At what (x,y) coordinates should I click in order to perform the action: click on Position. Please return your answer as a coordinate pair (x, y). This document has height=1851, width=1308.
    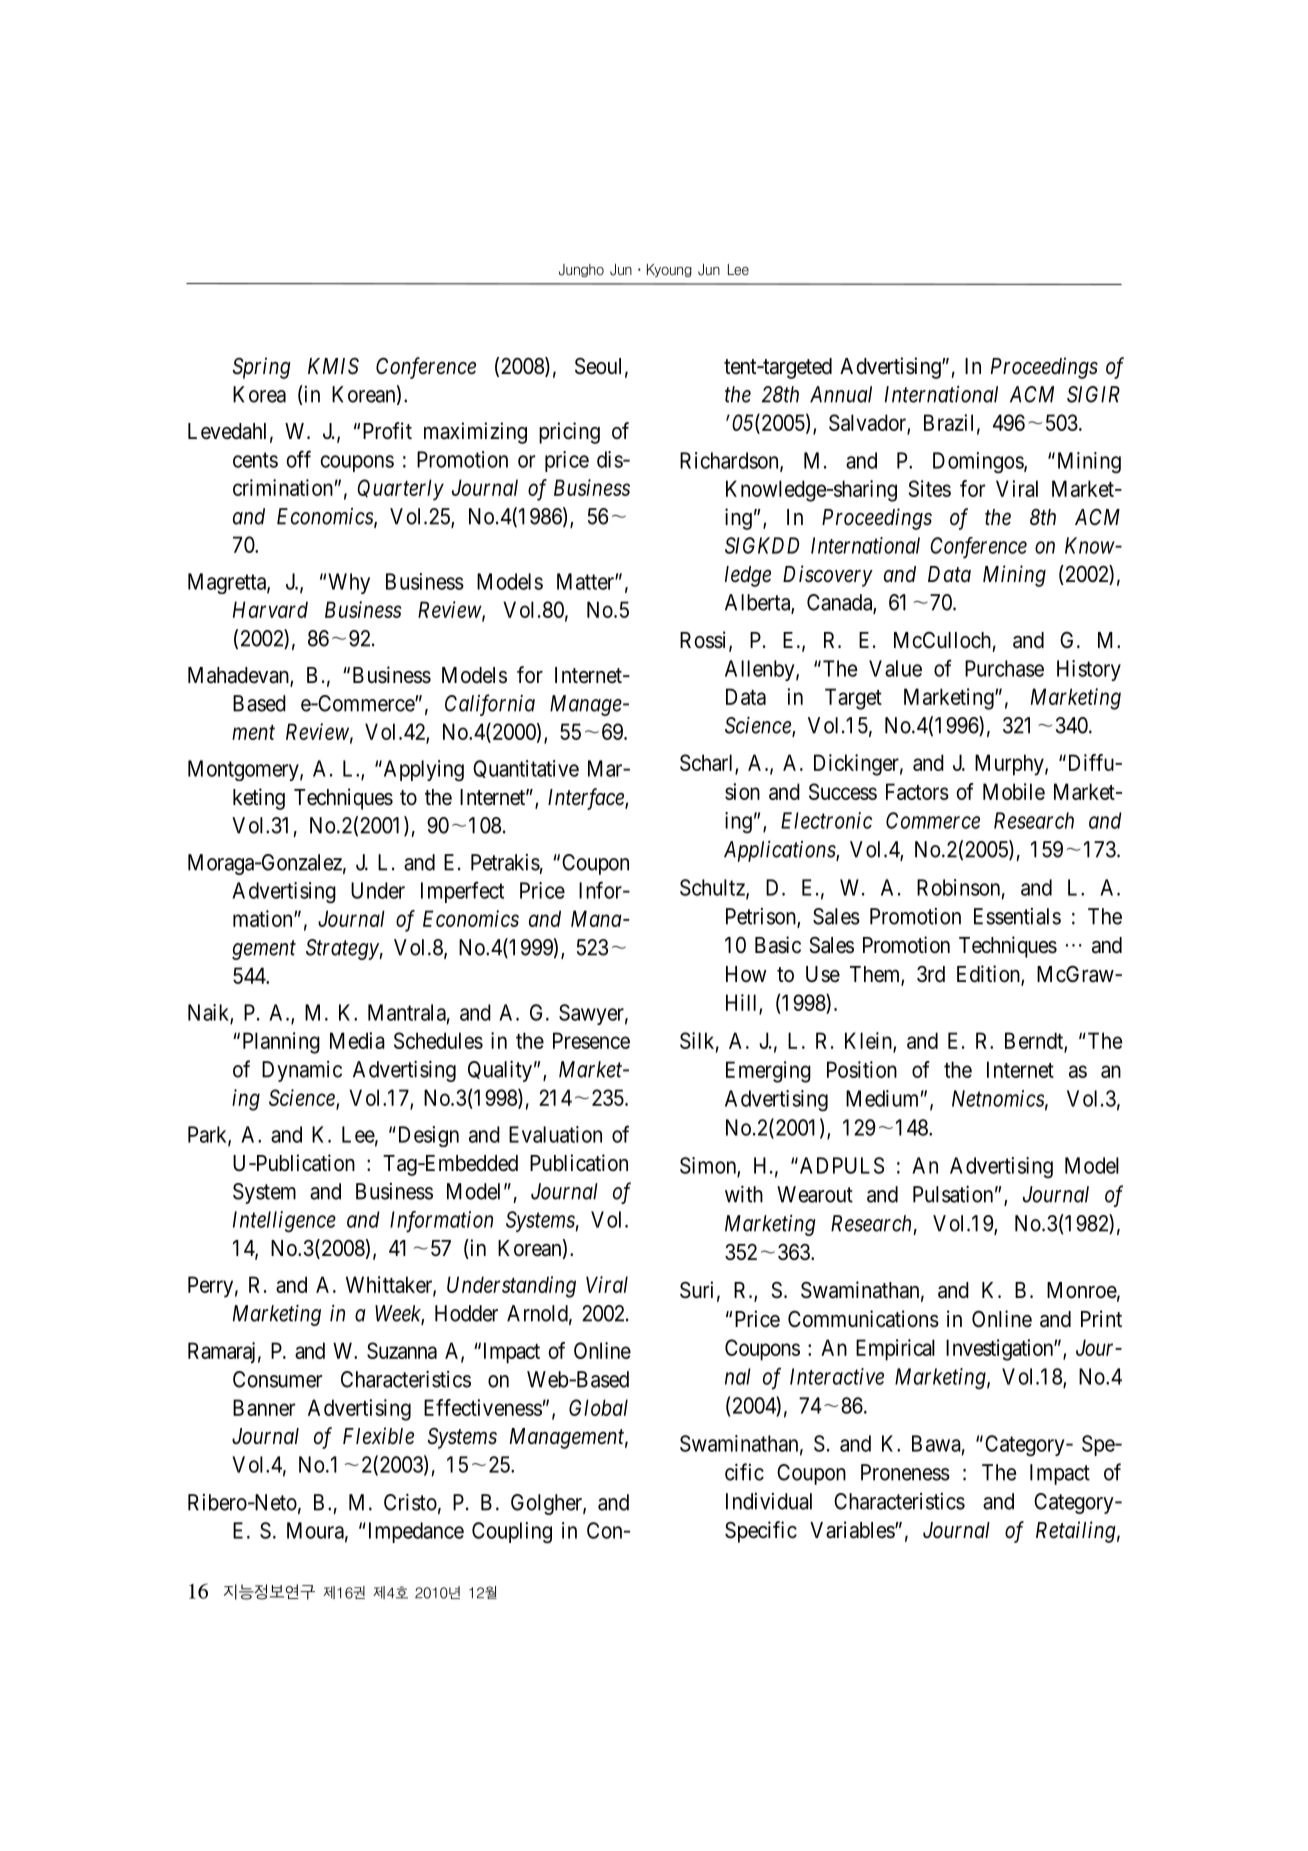
    Looking at the image, I should click on (862, 1069).
